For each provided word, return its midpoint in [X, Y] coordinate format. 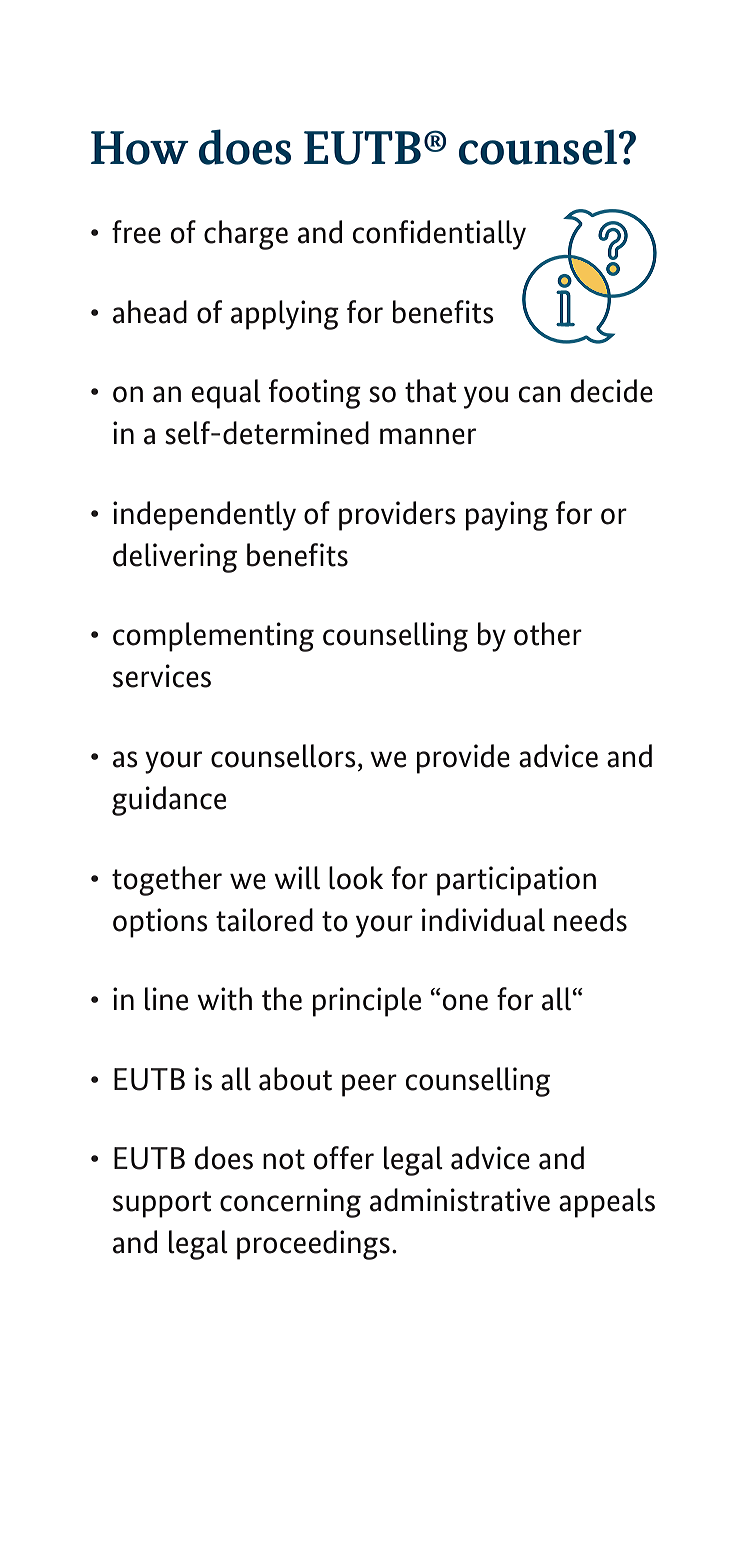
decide [612, 391]
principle [367, 1002]
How [140, 148]
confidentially [439, 235]
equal [226, 394]
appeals [607, 1203]
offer [343, 1158]
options [160, 923]
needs [590, 920]
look [356, 878]
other [548, 634]
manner [428, 436]
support [162, 1204]
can [539, 394]
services [162, 676]
